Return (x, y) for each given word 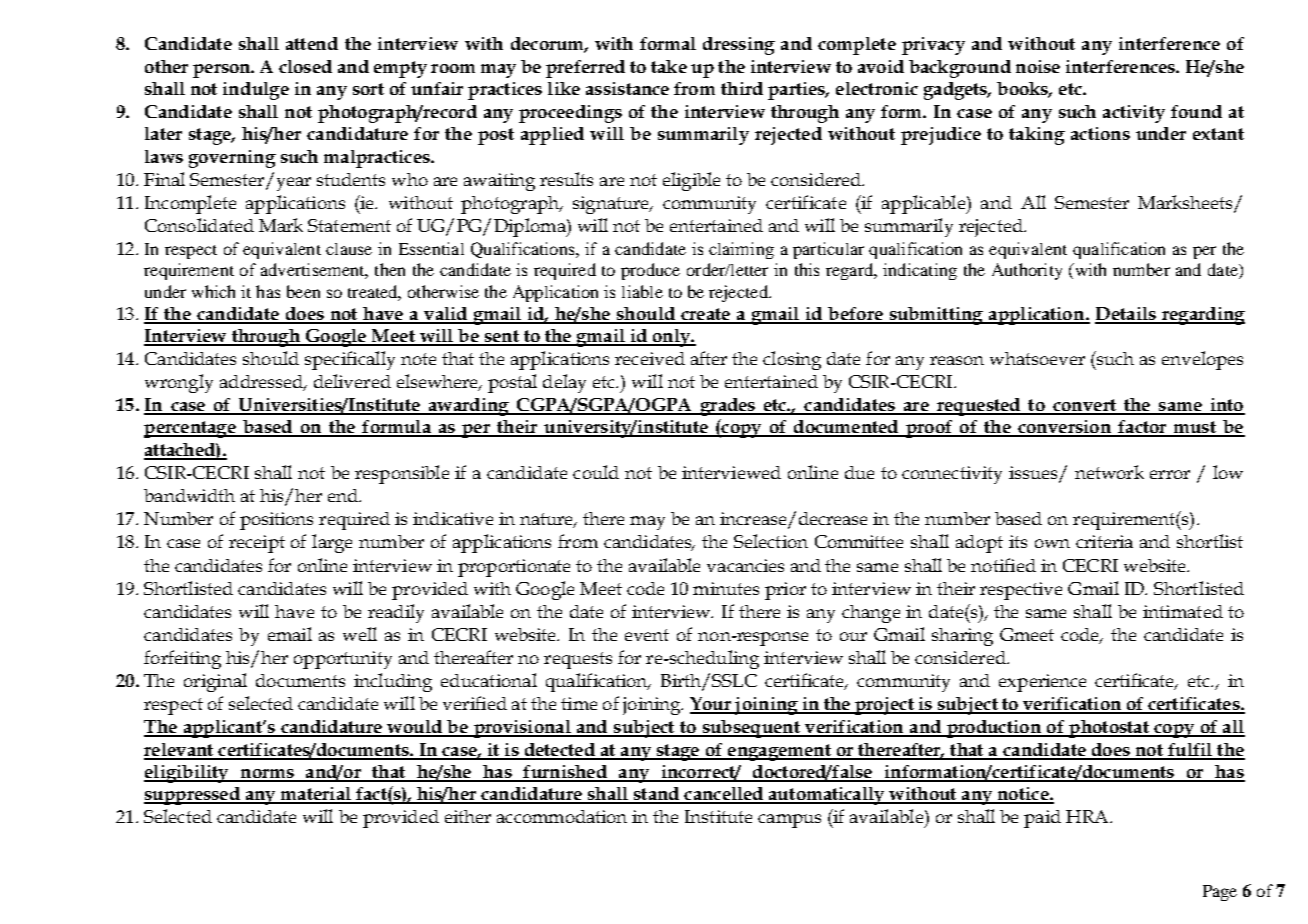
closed (305, 66)
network (1109, 472)
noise (1038, 66)
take (669, 66)
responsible (402, 474)
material (316, 795)
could (596, 472)
